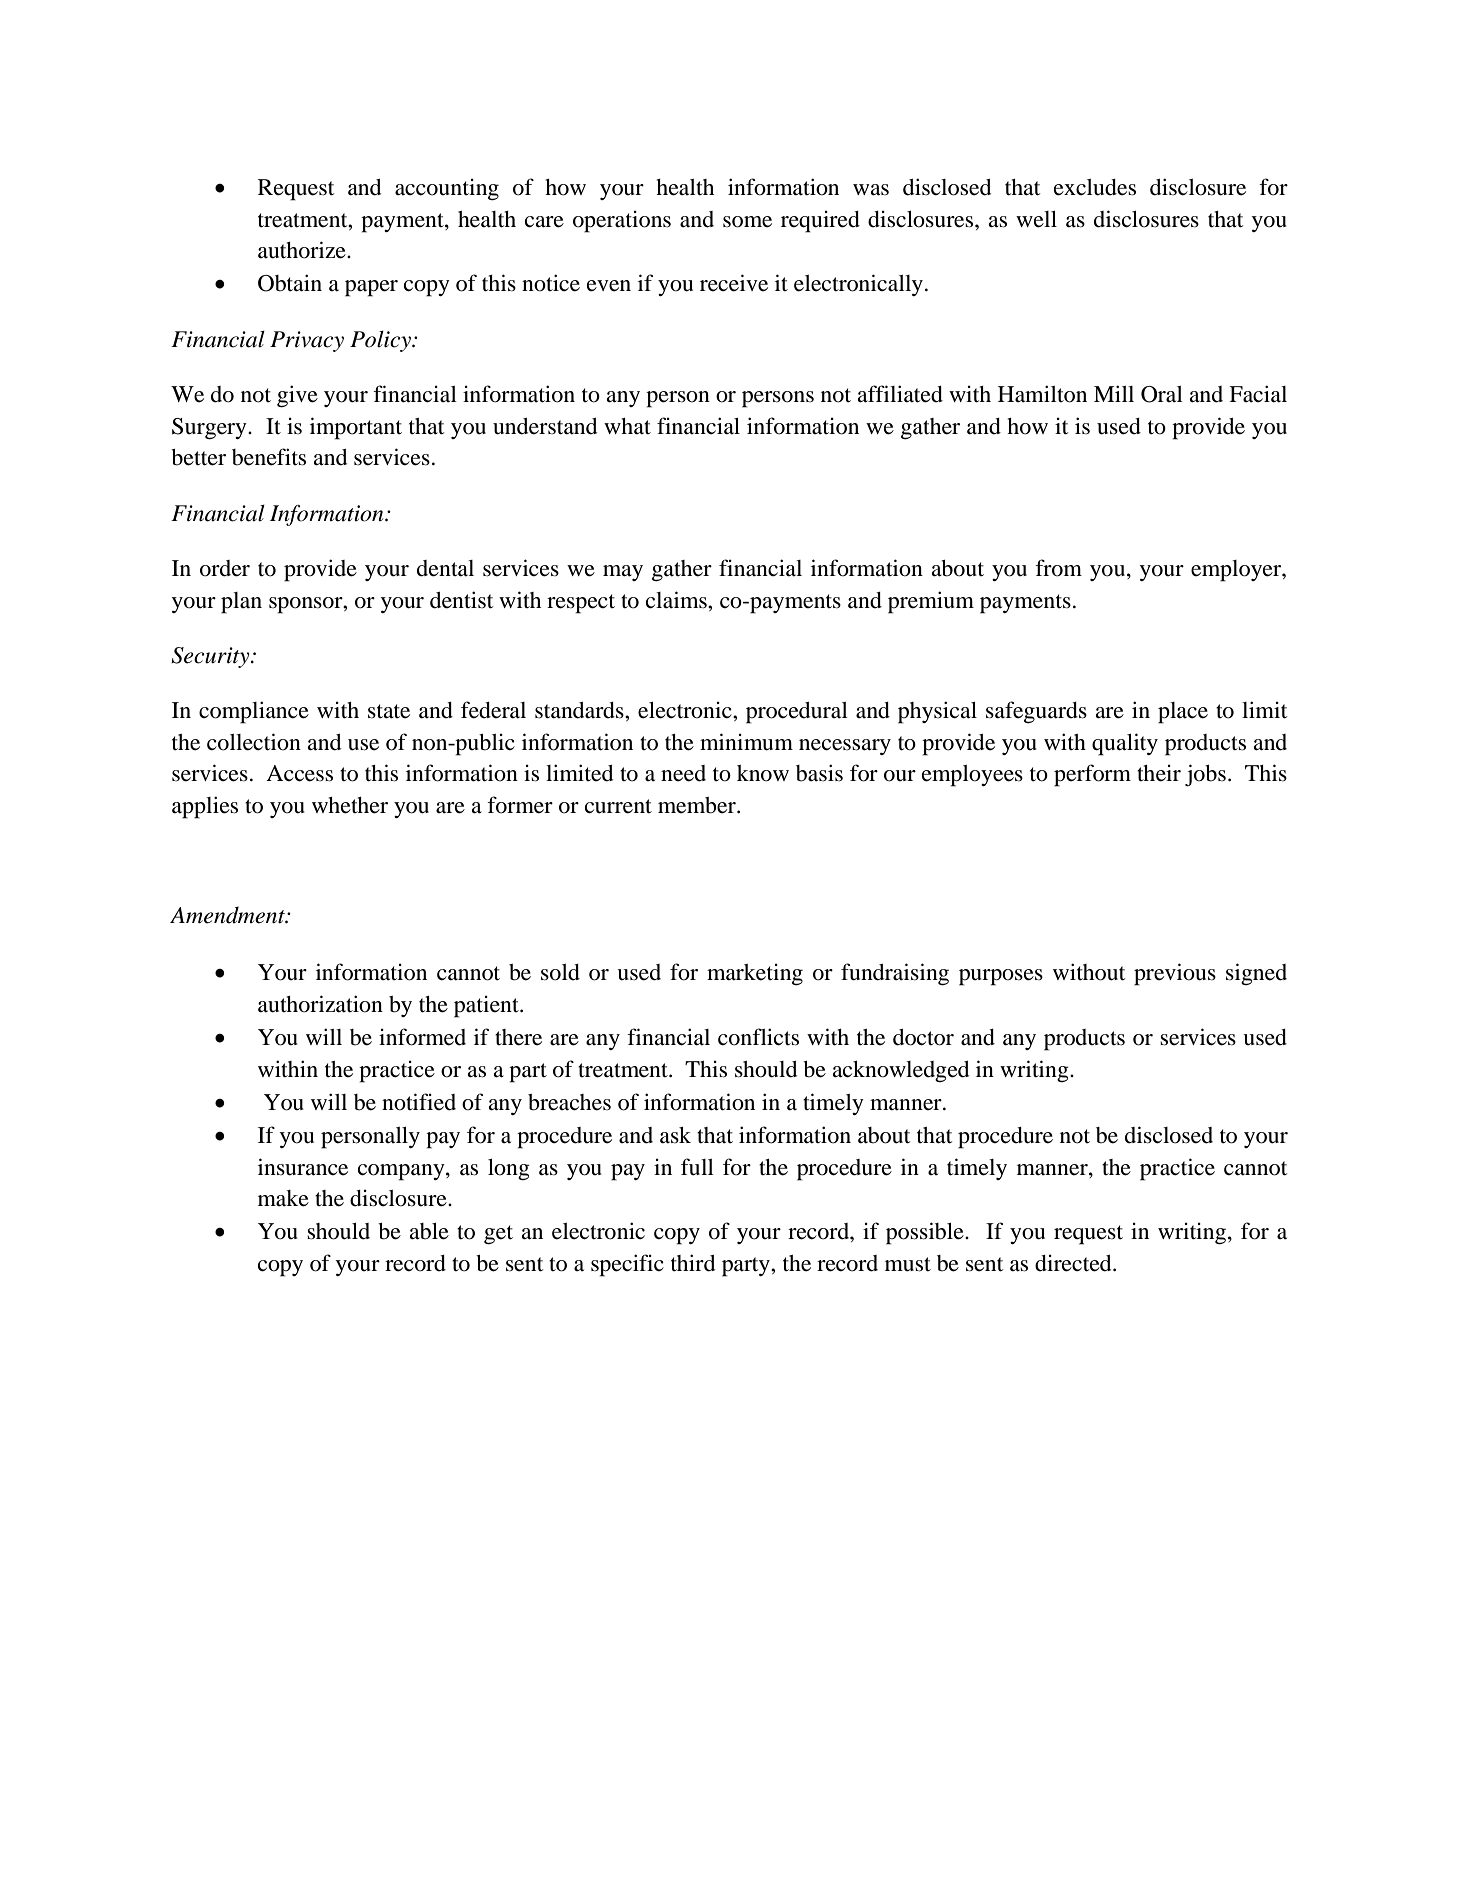 The height and width of the document is (1888, 1459). What do you see at coordinates (755, 974) in the document?
I see `marketing` at bounding box center [755, 974].
